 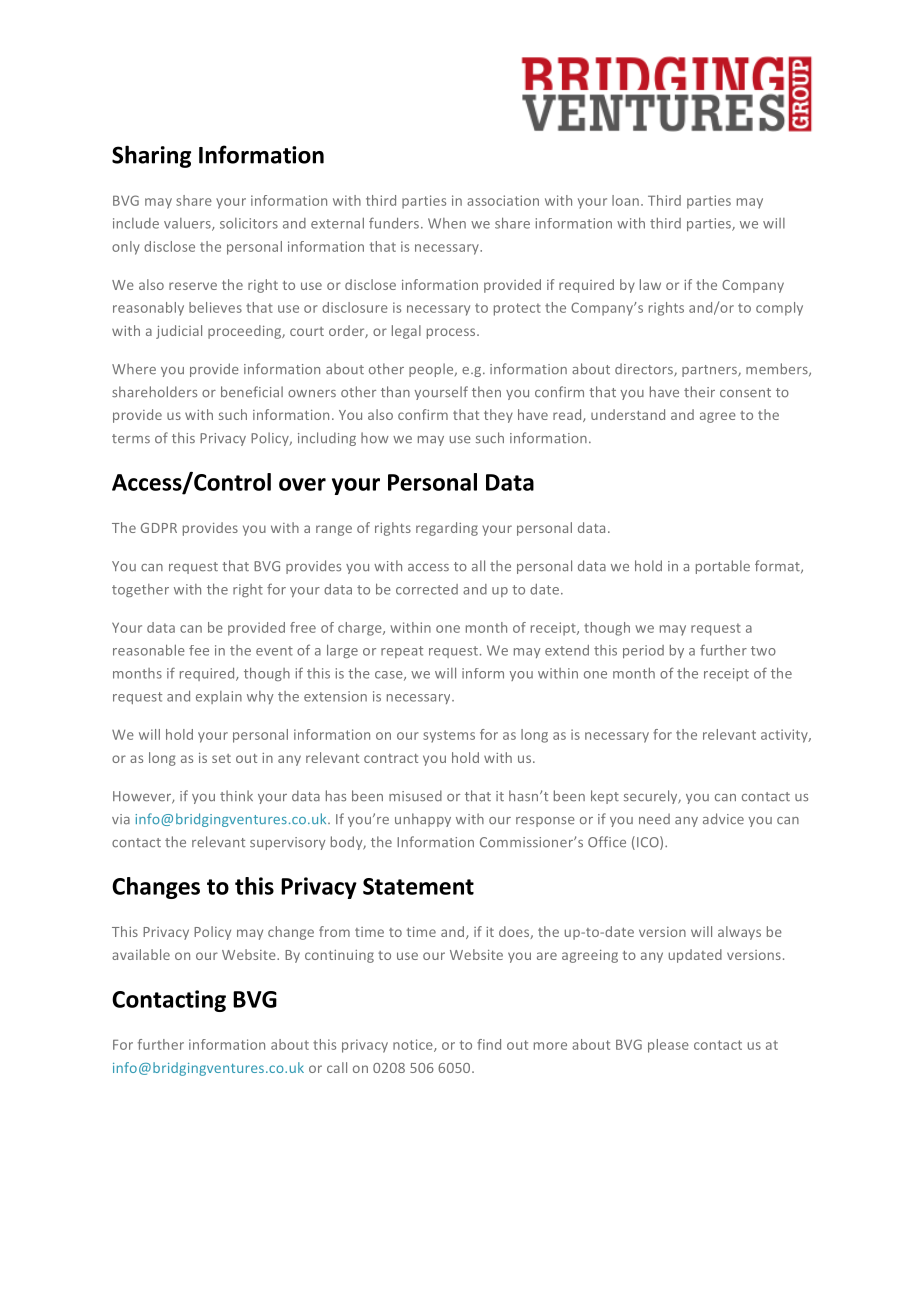 What do you see at coordinates (447, 223) in the screenshot?
I see `When` at bounding box center [447, 223].
